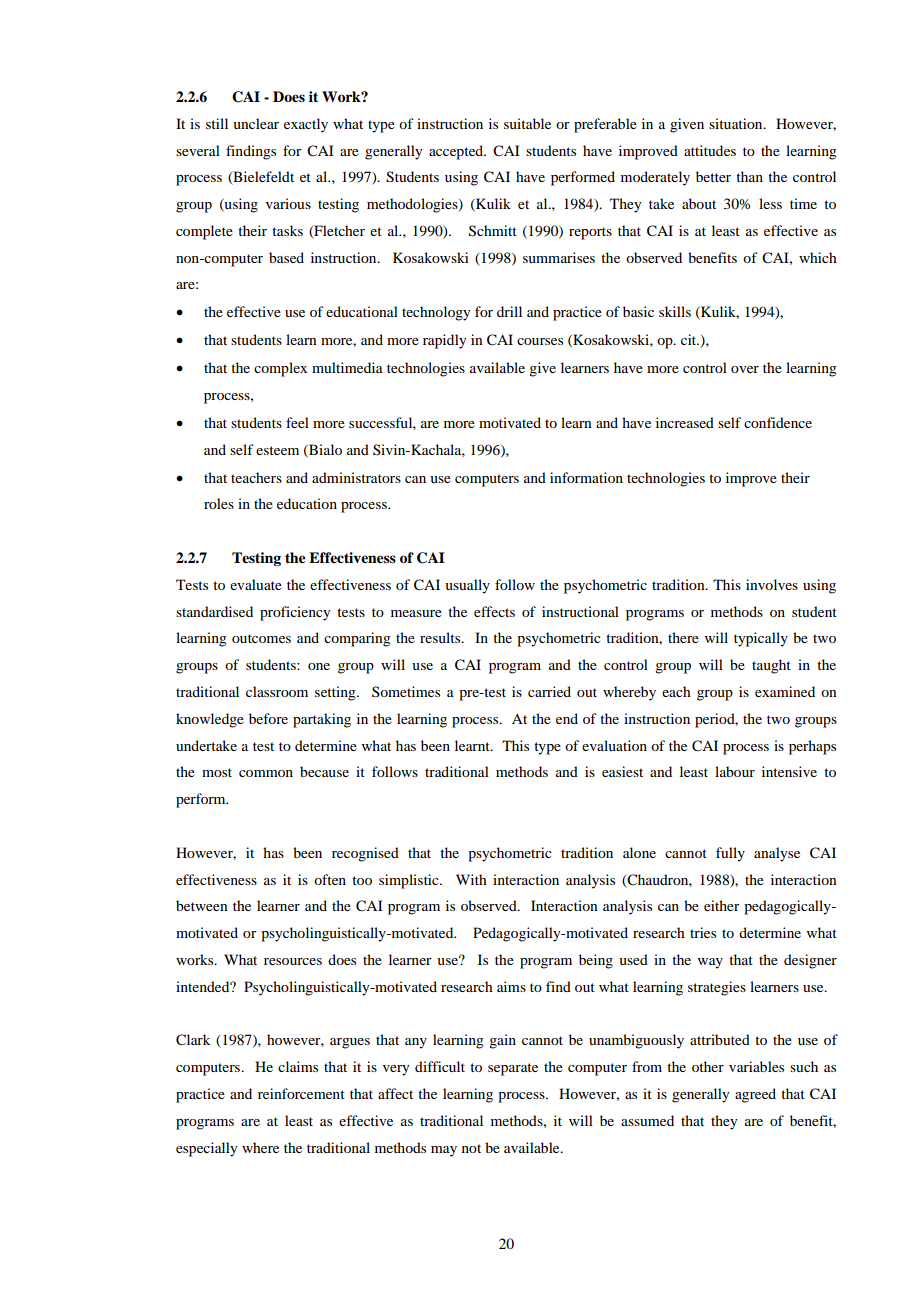 Image resolution: width=924 pixels, height=1308 pixels. What do you see at coordinates (778, 422) in the screenshot?
I see `confidence` at bounding box center [778, 422].
